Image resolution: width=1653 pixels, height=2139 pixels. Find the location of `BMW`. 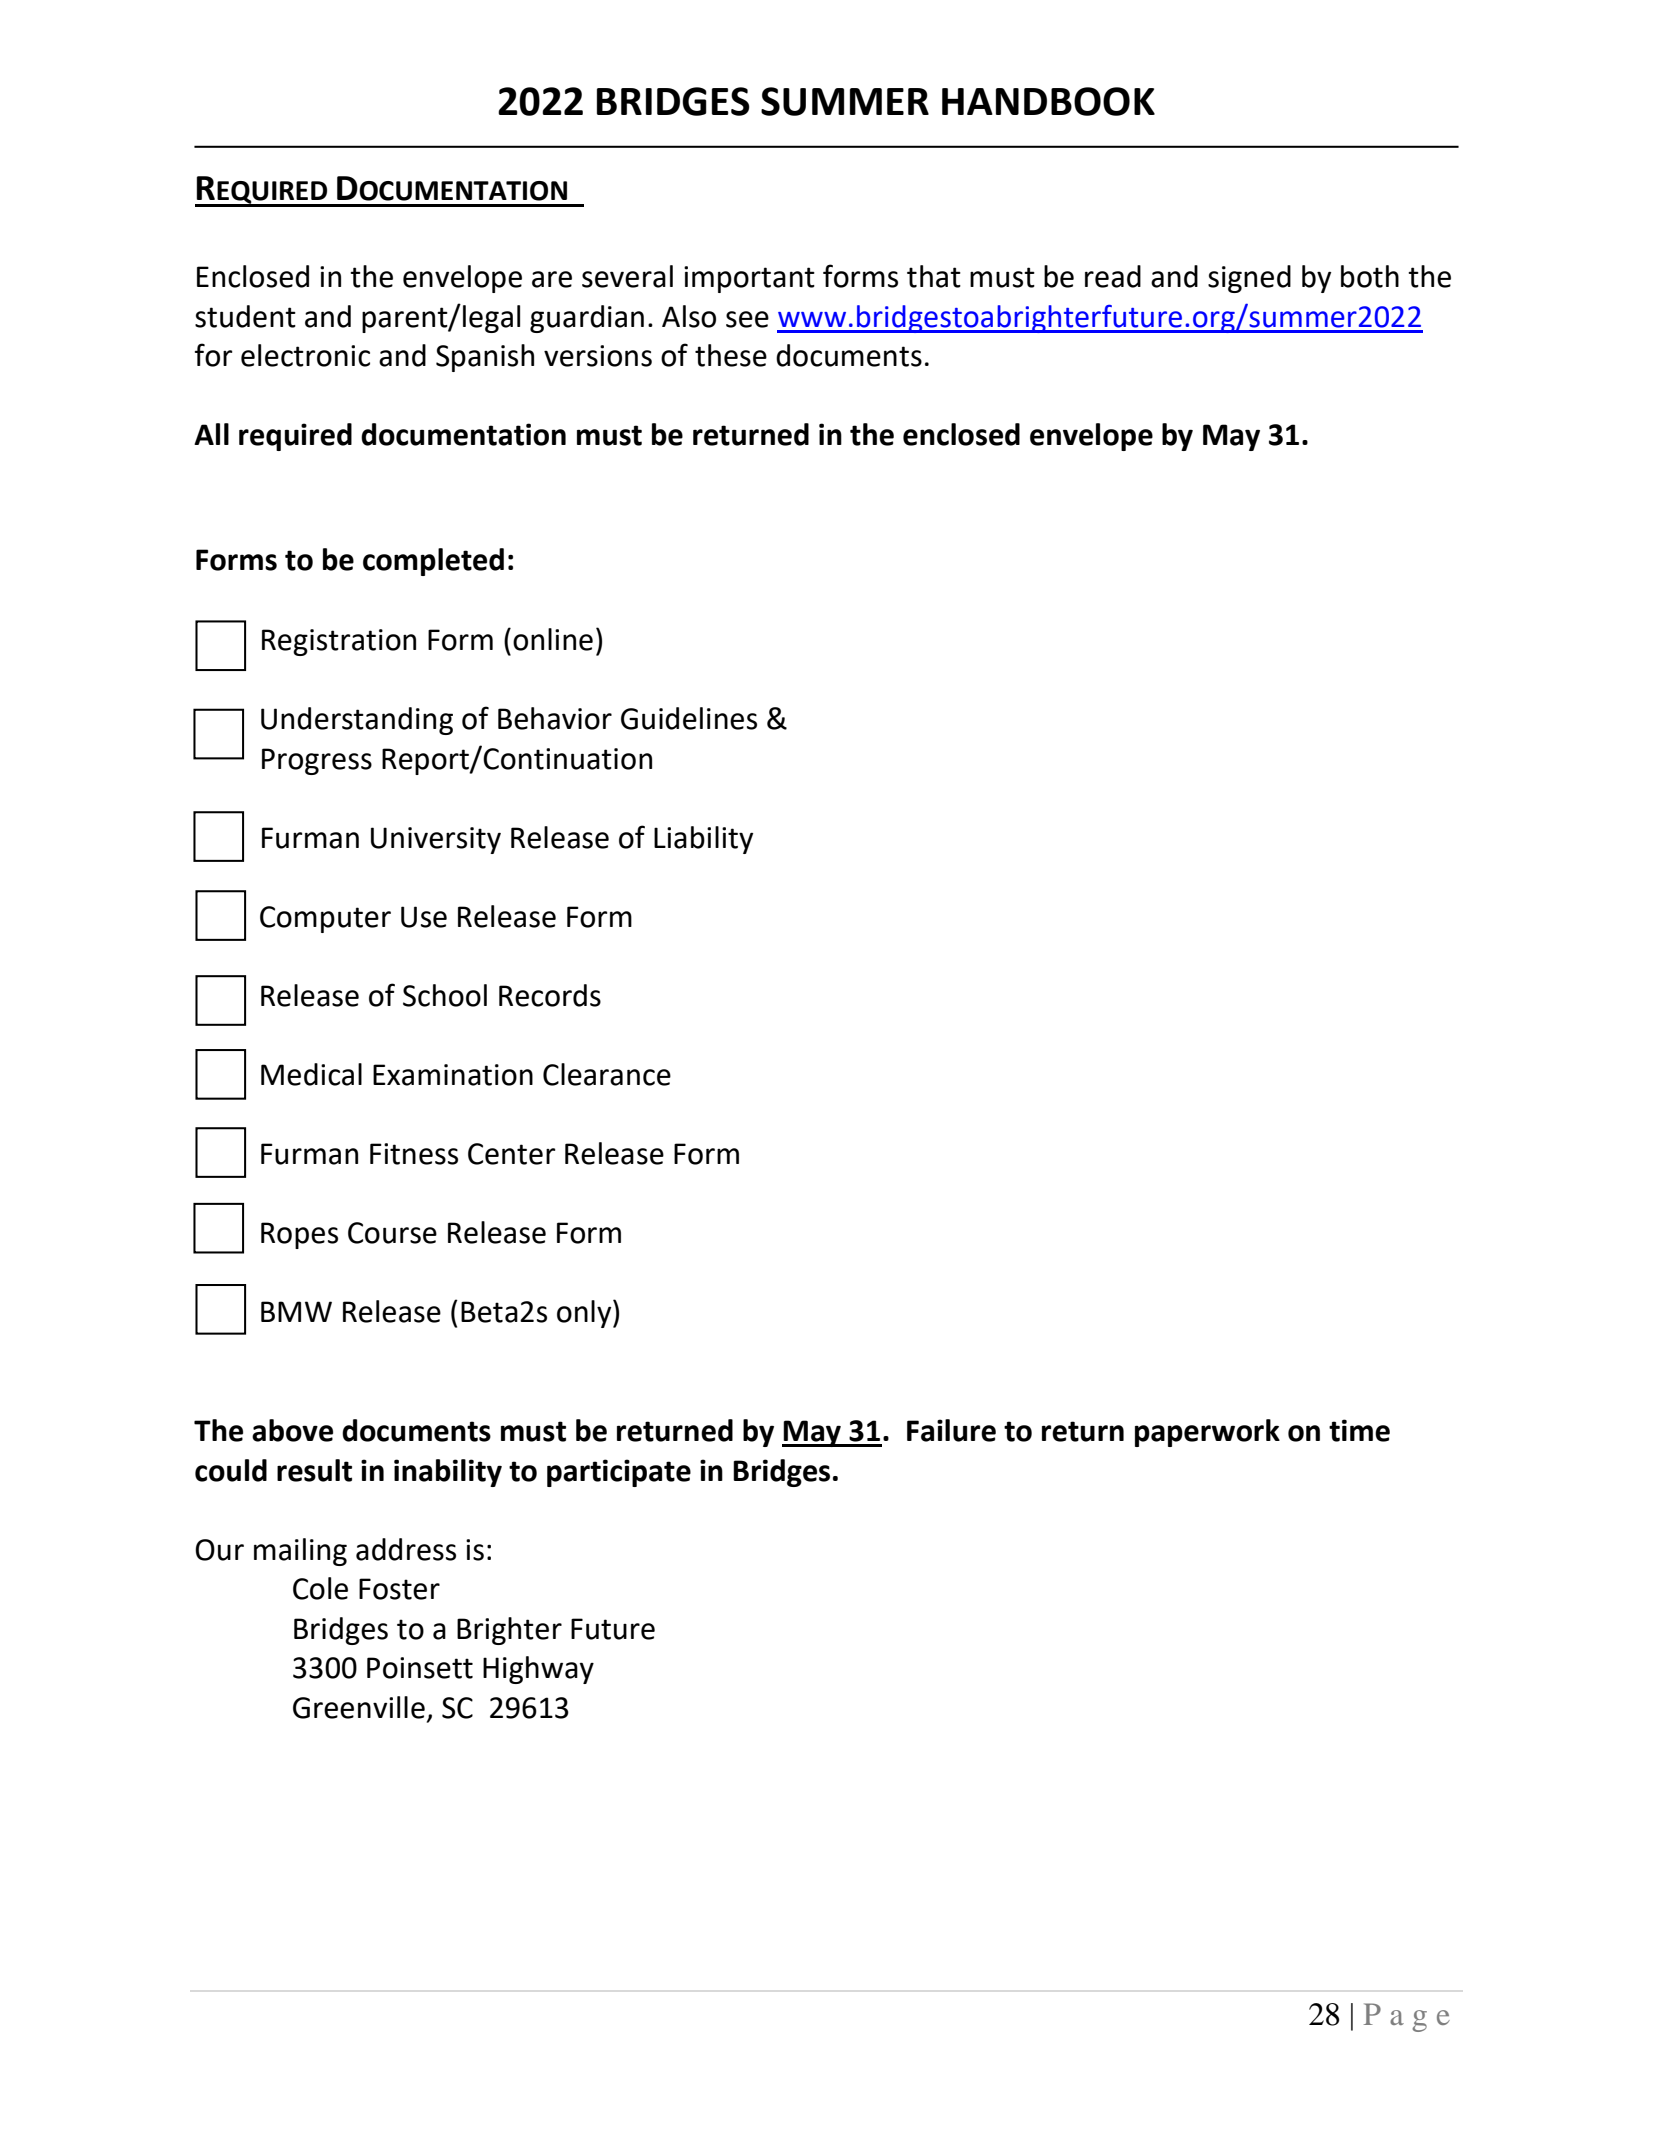

BMW is located at coordinates (296, 1311).
